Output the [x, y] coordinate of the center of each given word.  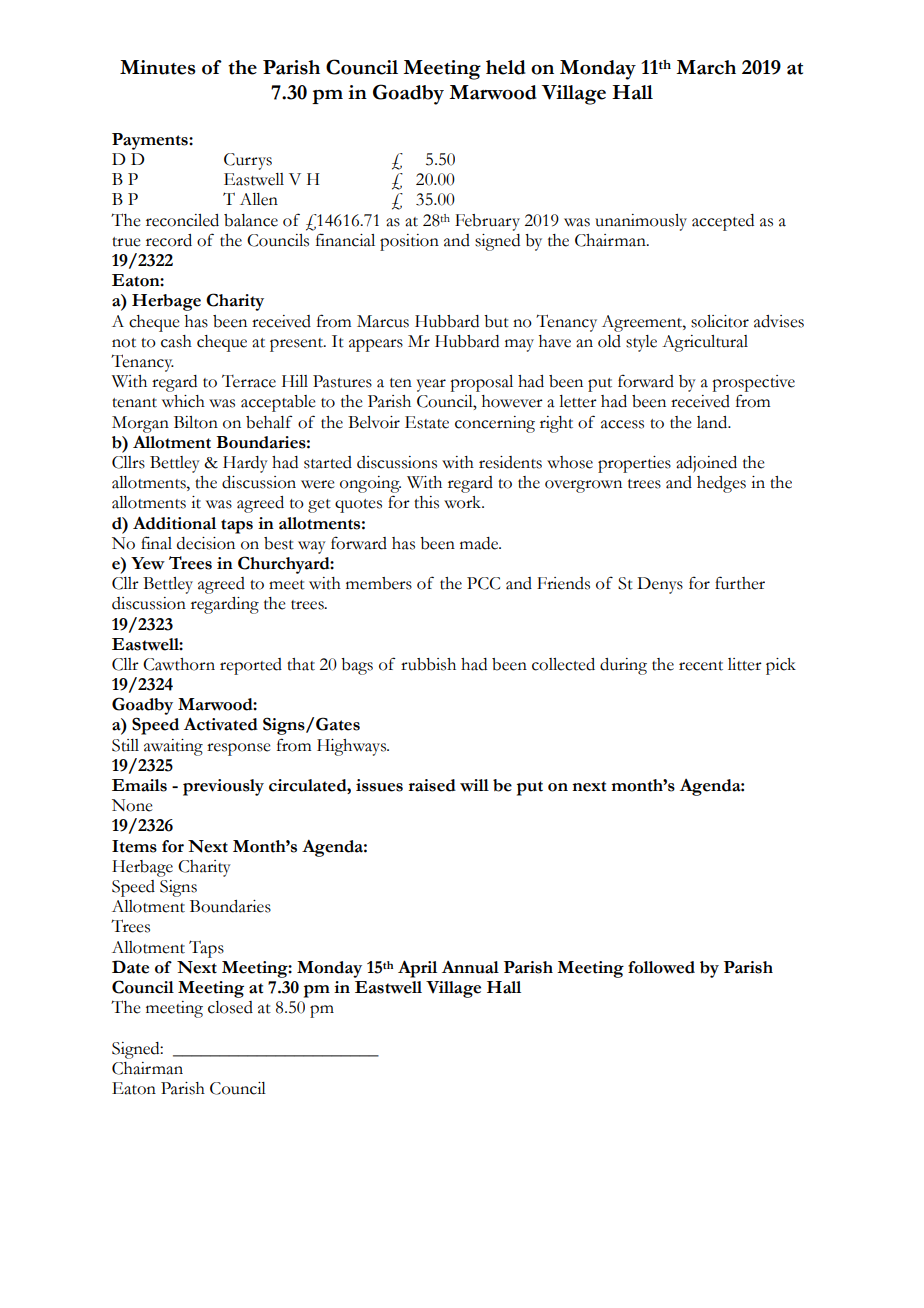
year [431, 385]
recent [701, 666]
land [713, 422]
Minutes [158, 67]
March [706, 67]
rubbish [428, 664]
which [183, 401]
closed [230, 1007]
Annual [470, 967]
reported [251, 666]
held [506, 67]
